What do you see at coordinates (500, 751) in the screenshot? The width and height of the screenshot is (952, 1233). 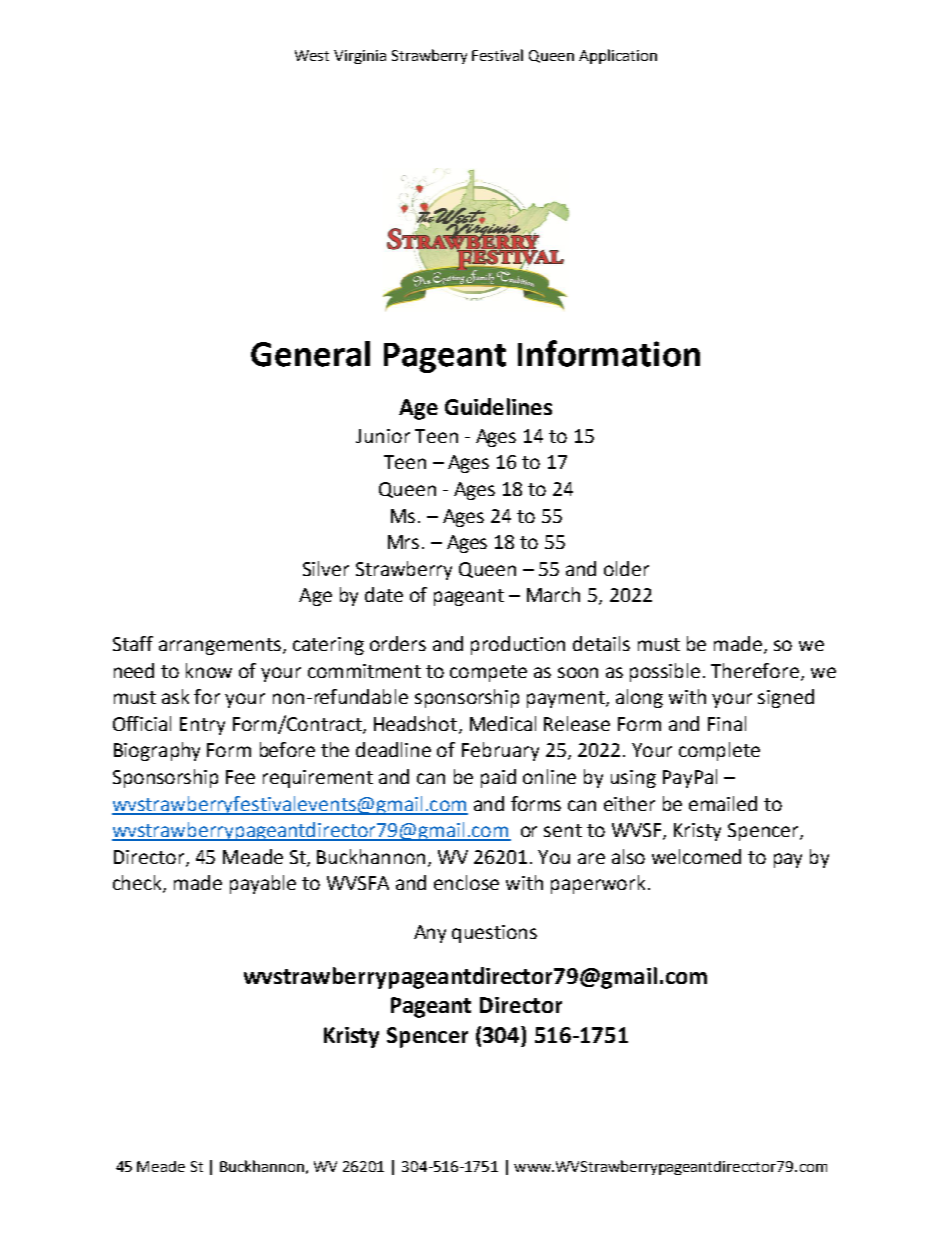 I see `February` at bounding box center [500, 751].
